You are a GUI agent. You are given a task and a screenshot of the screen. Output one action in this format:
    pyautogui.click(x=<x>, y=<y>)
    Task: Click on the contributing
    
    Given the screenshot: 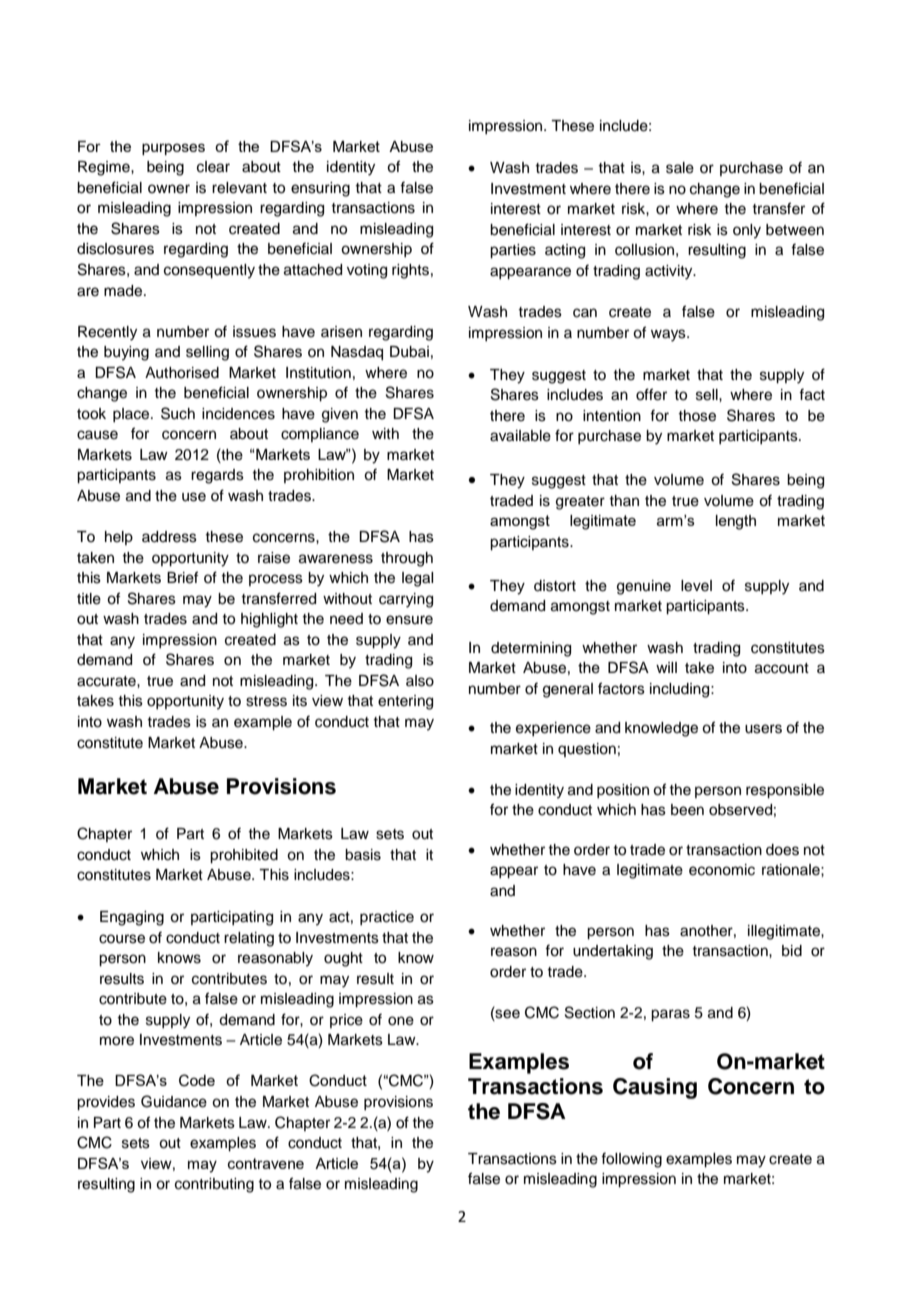 What is the action you would take?
    pyautogui.click(x=214, y=1185)
